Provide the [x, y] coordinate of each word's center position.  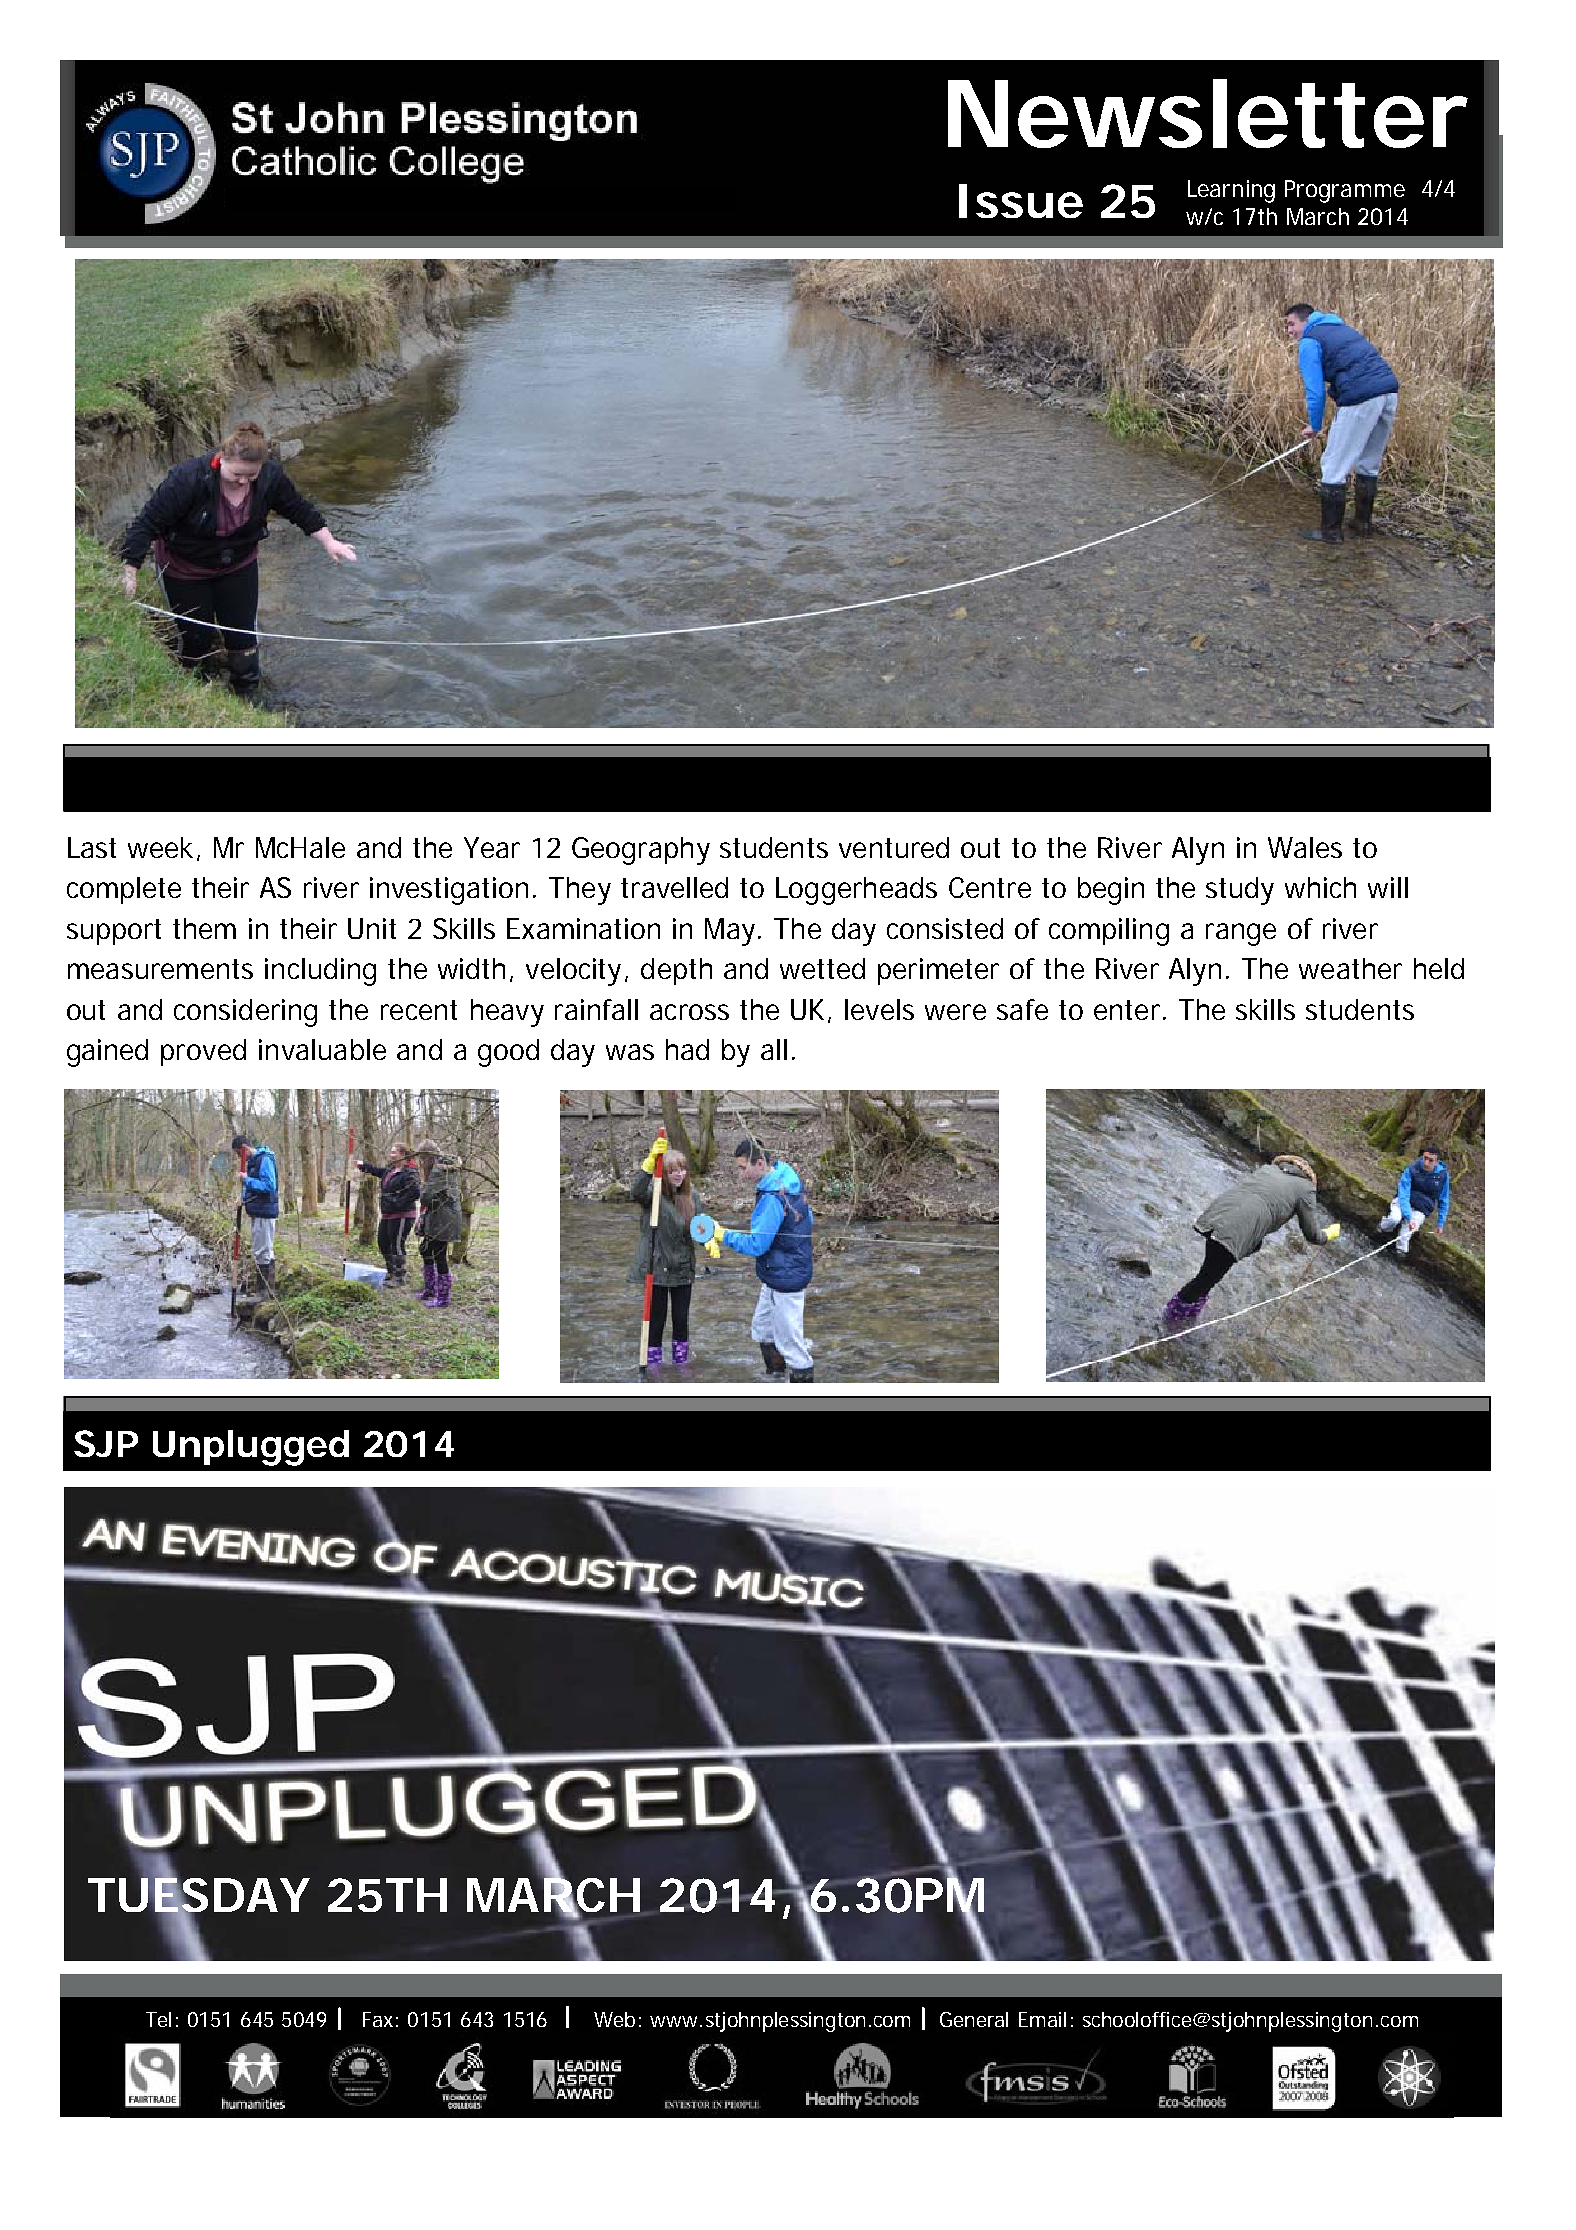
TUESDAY [198, 1895]
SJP [106, 1443]
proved [203, 1052]
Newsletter [1208, 113]
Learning [1231, 191]
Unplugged [251, 1448]
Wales [1305, 847]
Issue [1021, 201]
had [687, 1049]
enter [1129, 1010]
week [160, 847]
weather [1350, 968]
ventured [894, 847]
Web [614, 2019]
